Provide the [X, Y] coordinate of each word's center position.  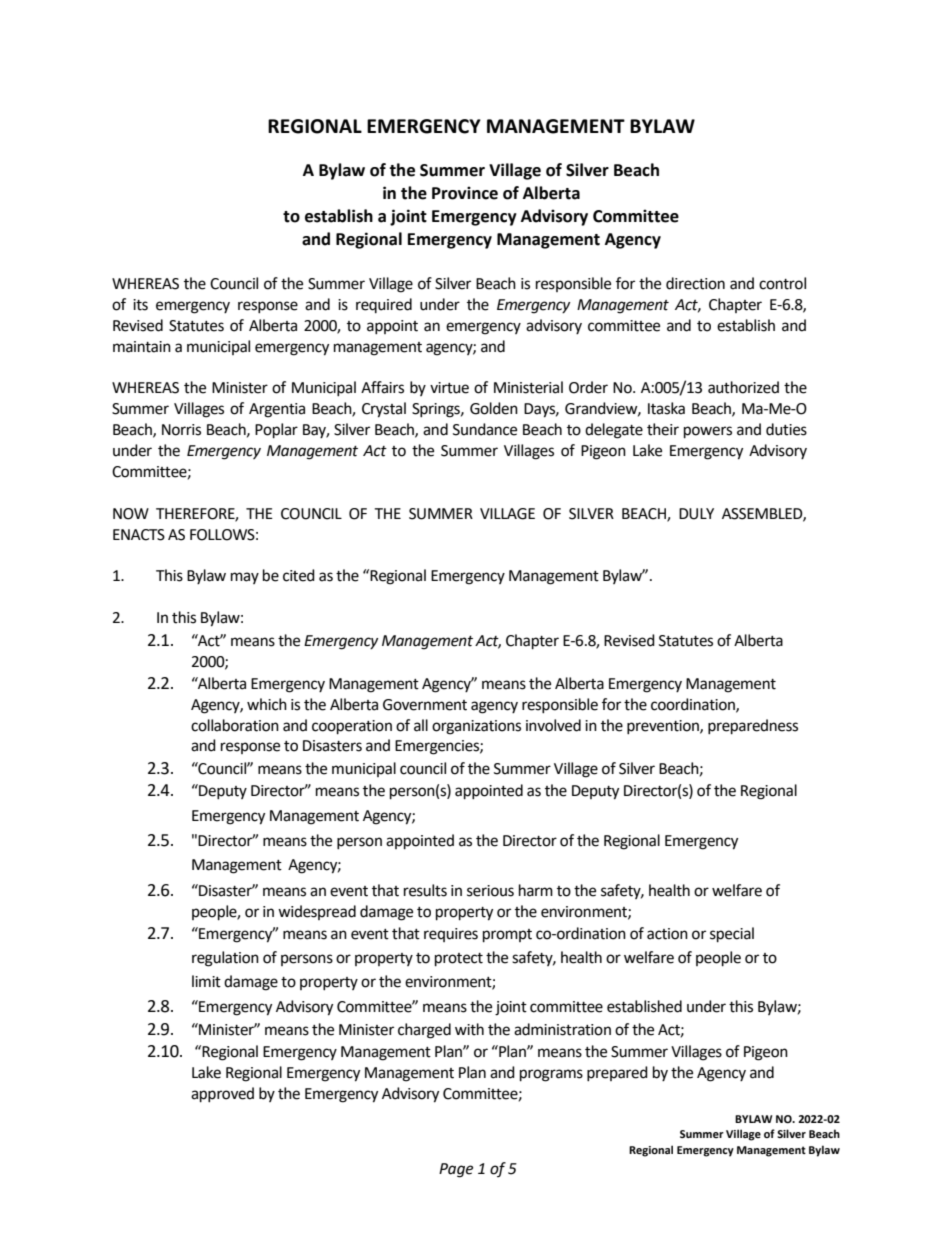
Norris [181, 430]
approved [222, 1095]
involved [553, 725]
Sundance [485, 429]
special [732, 935]
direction [695, 283]
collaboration [235, 725]
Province [465, 193]
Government [425, 705]
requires [451, 935]
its [140, 305]
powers [708, 432]
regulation [225, 959]
